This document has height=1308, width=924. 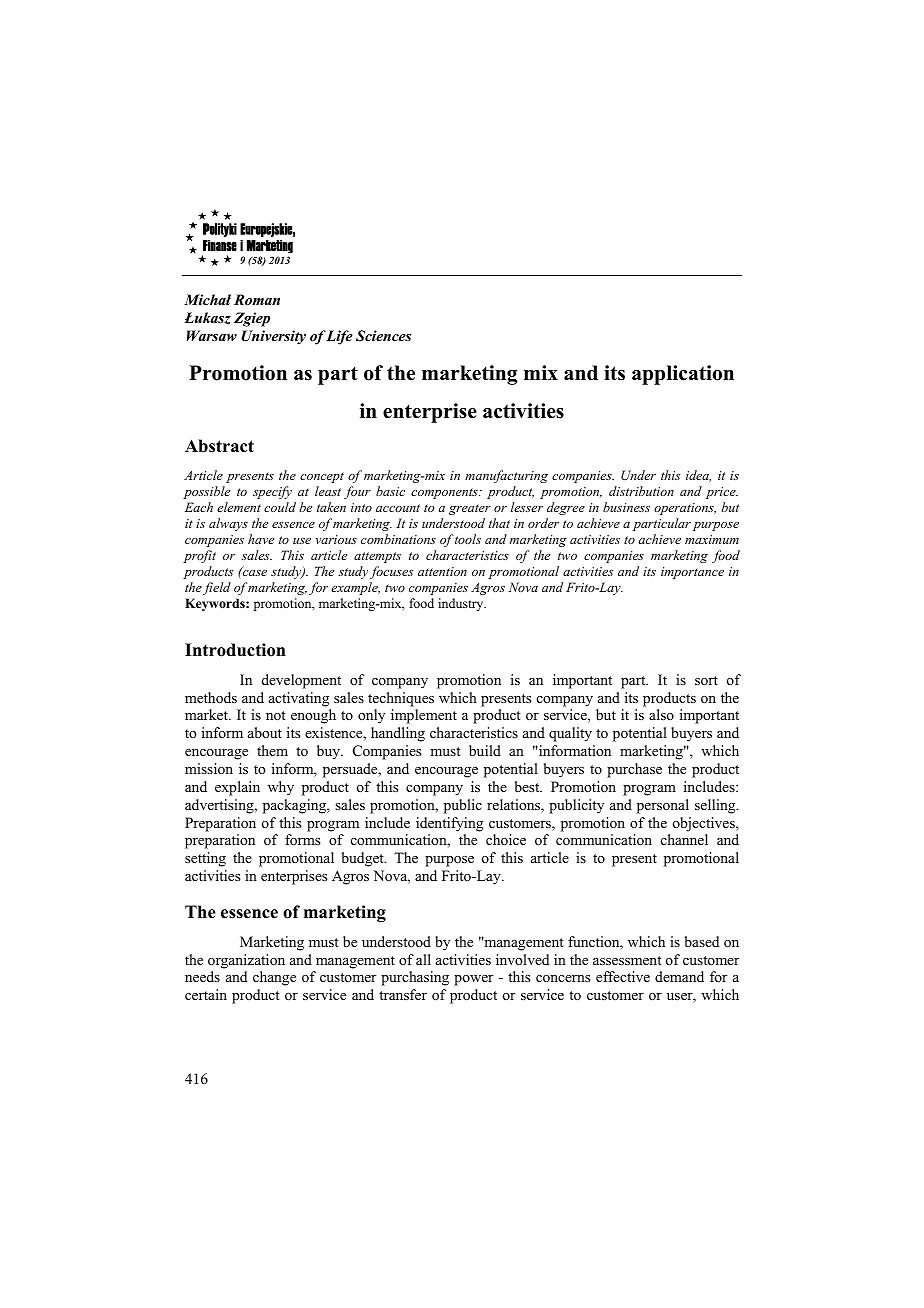 I want to click on change, so click(x=274, y=978).
